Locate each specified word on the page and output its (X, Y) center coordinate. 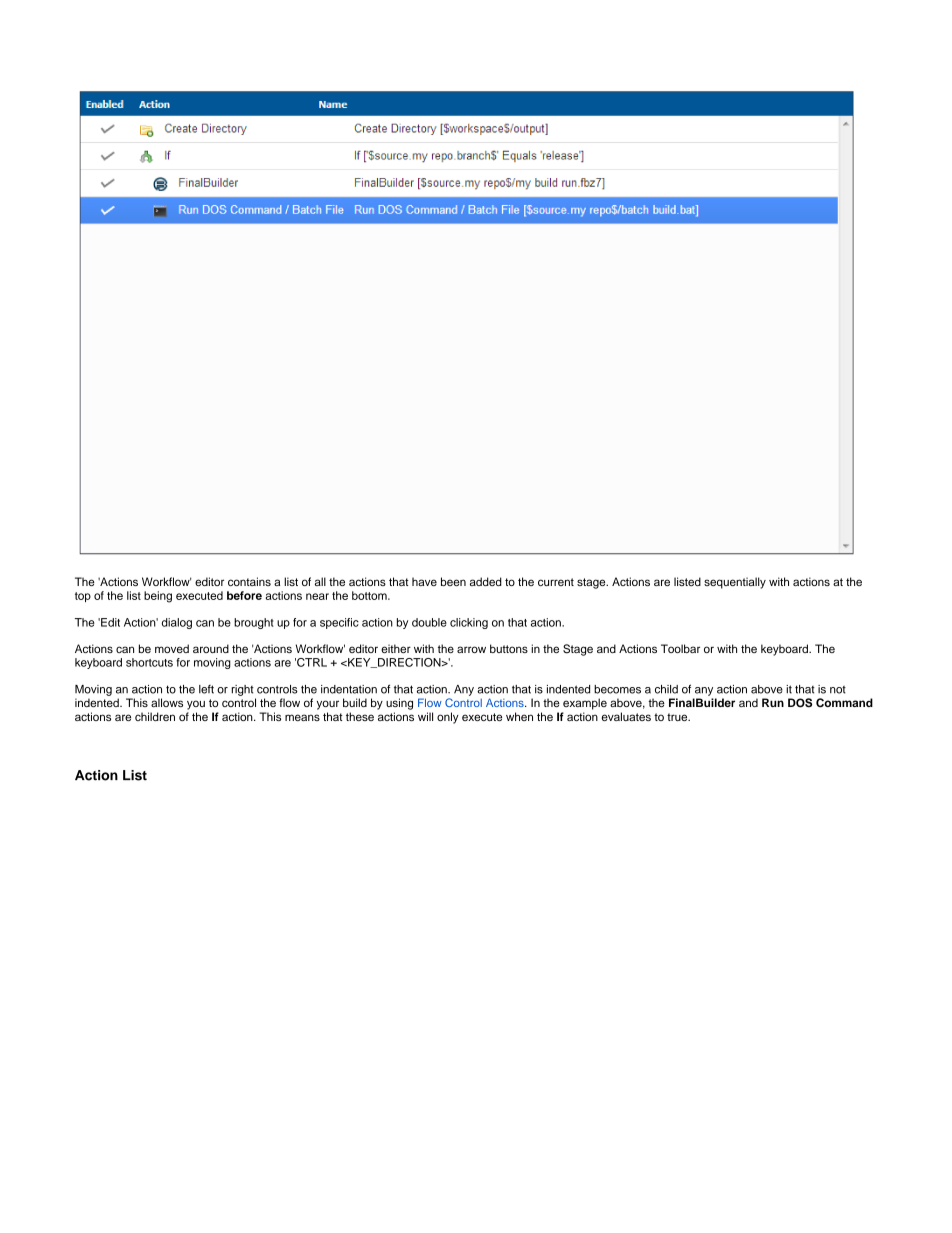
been (453, 581)
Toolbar (680, 648)
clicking (469, 623)
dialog (177, 623)
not (838, 690)
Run (773, 702)
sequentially (735, 583)
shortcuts (149, 662)
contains (249, 581)
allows (167, 702)
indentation (349, 689)
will (425, 716)
